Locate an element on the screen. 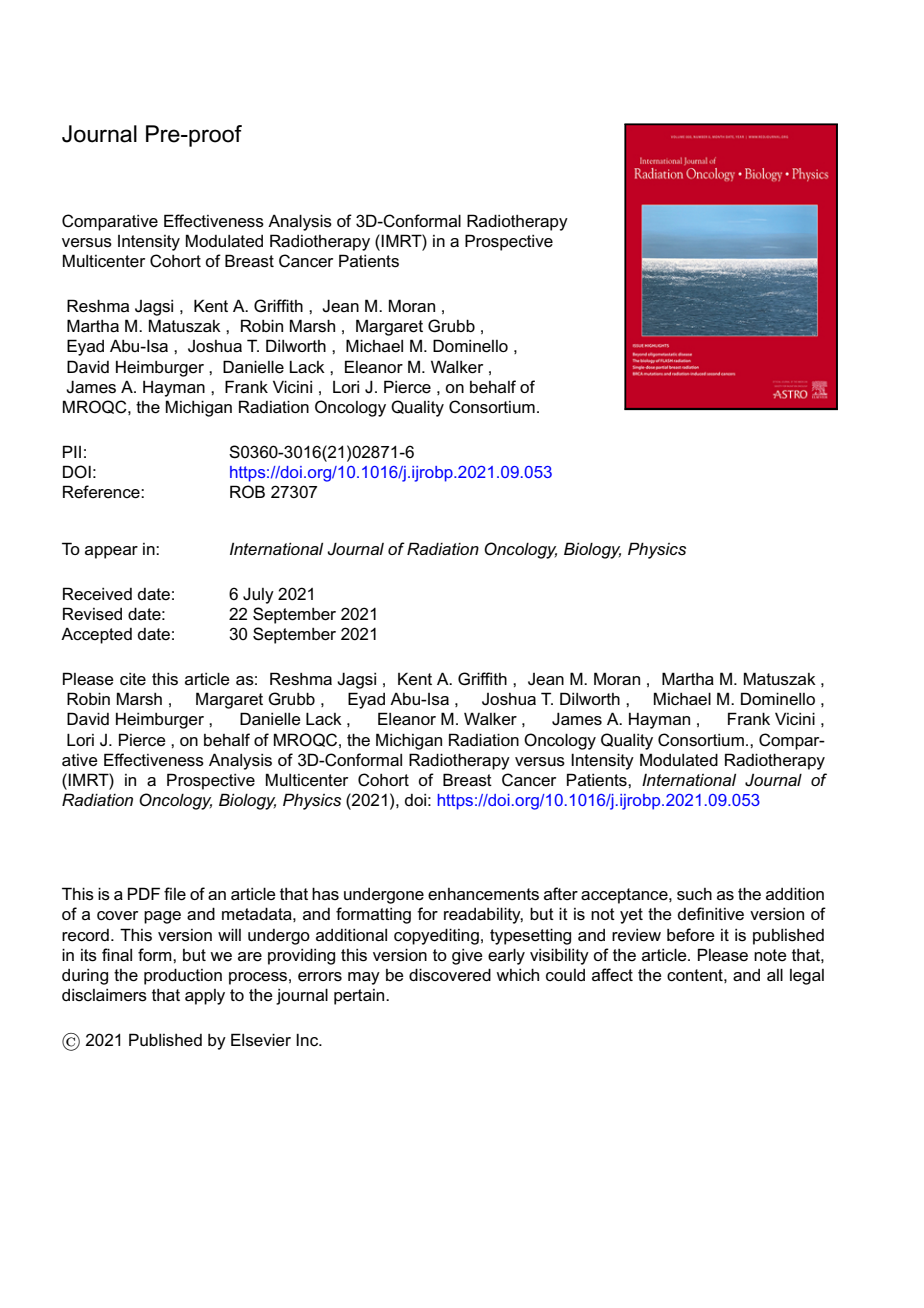 This screenshot has width=924, height=1308. PDF is located at coordinates (144, 893).
